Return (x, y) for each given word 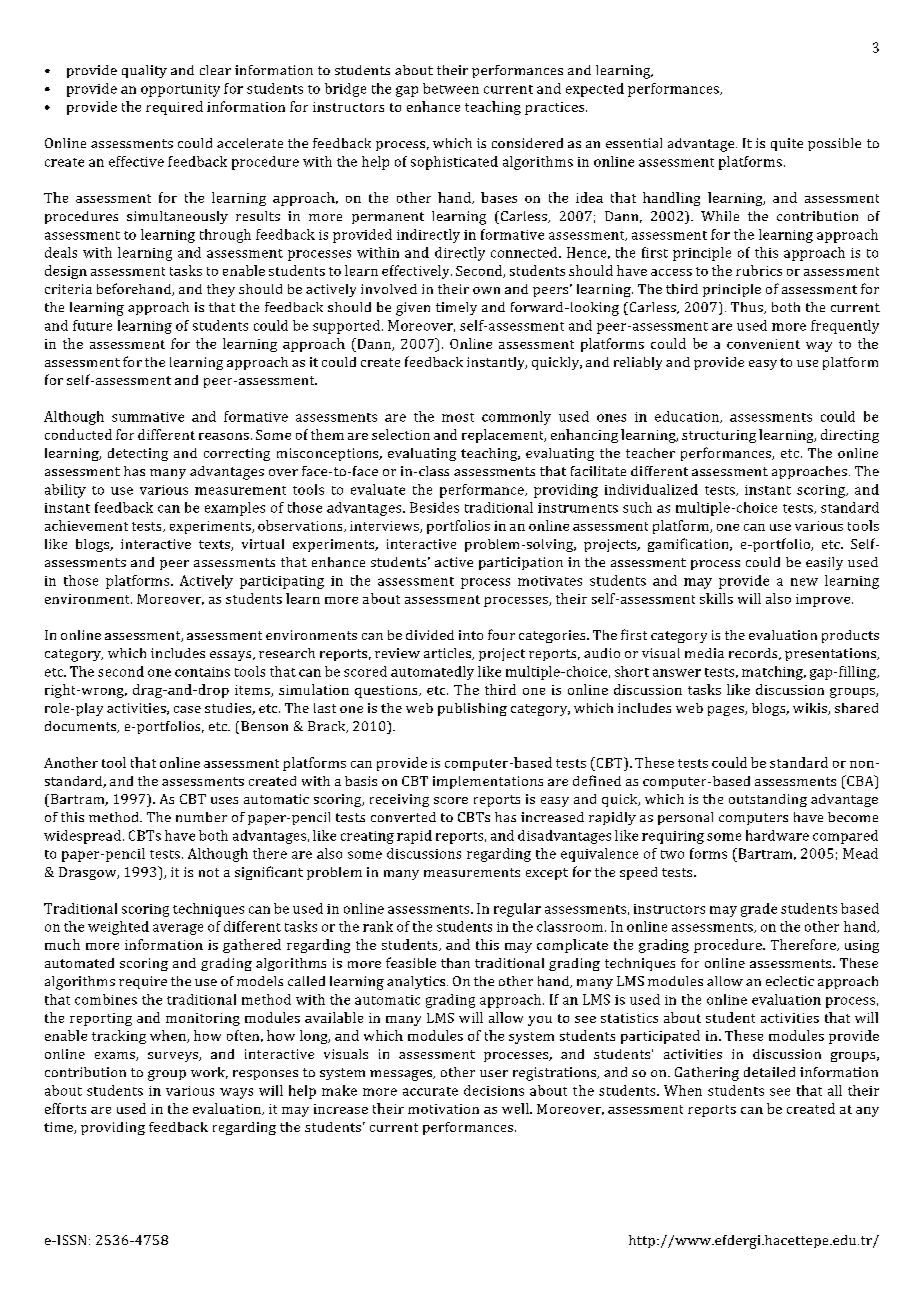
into (471, 635)
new (804, 582)
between (451, 88)
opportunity (180, 90)
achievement (86, 525)
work (209, 1073)
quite (787, 144)
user (494, 1073)
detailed (769, 1072)
